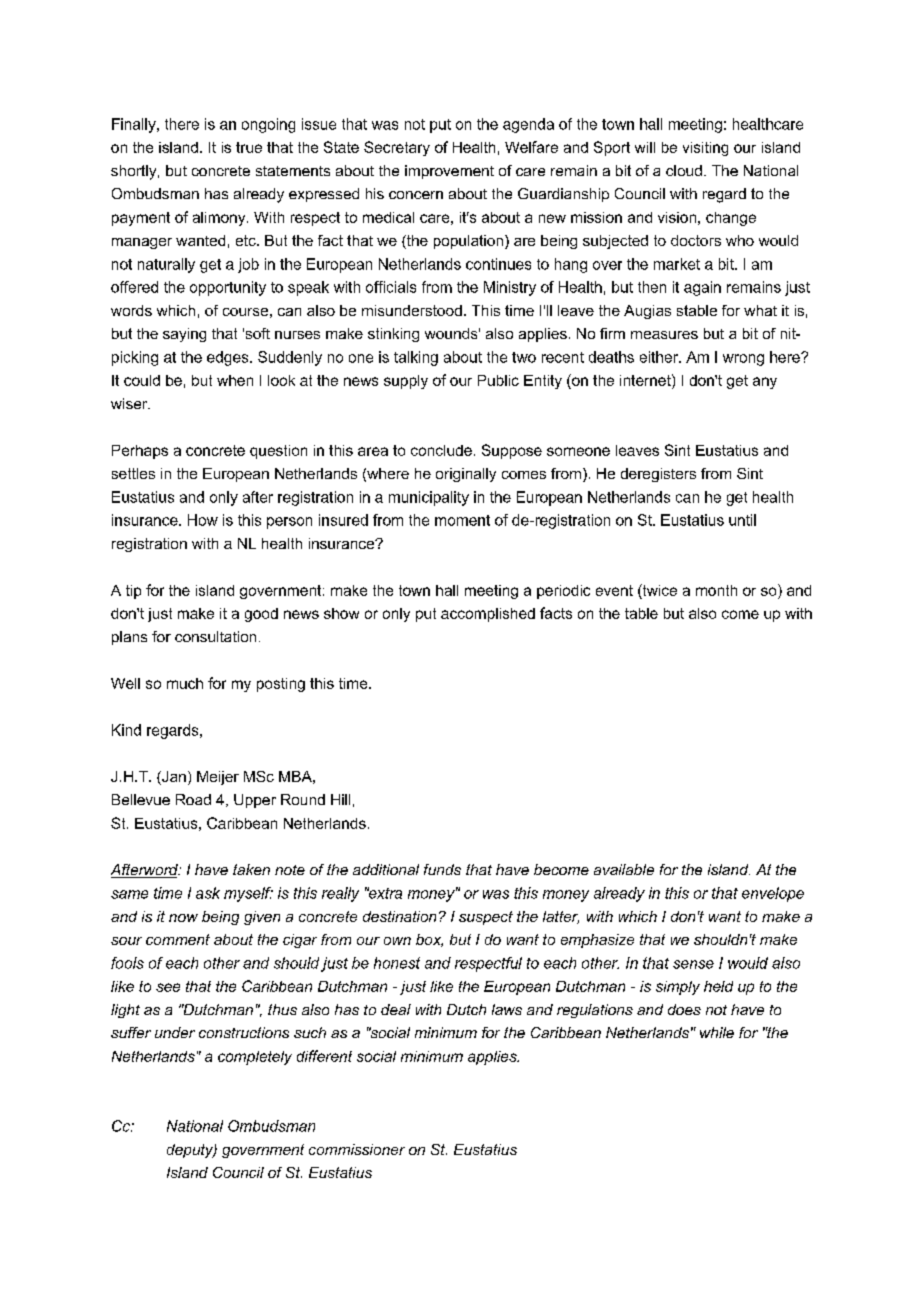 Image resolution: width=924 pixels, height=1308 pixels. What do you see at coordinates (215, 636) in the document?
I see `consultation` at bounding box center [215, 636].
